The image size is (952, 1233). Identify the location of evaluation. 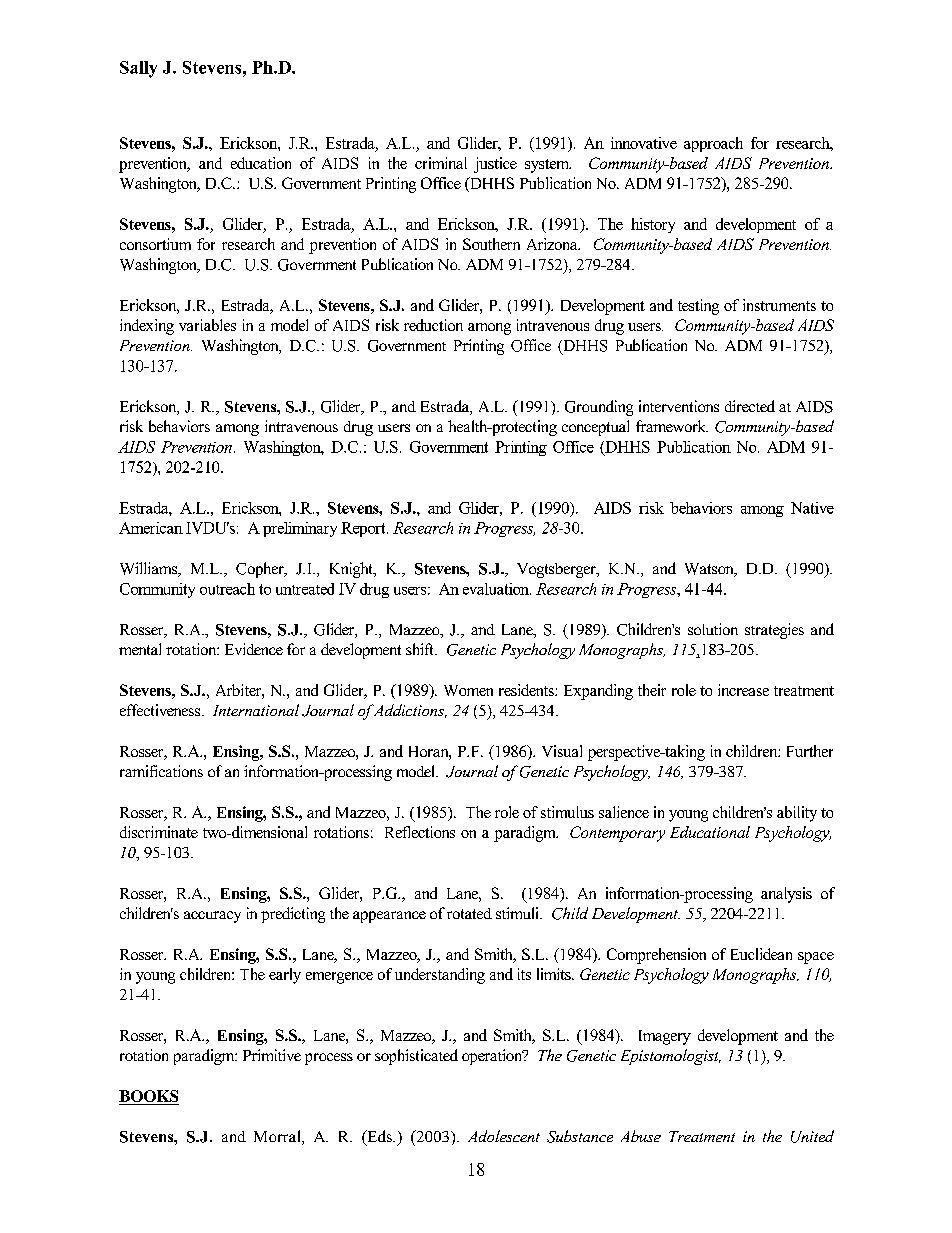
(497, 589).
